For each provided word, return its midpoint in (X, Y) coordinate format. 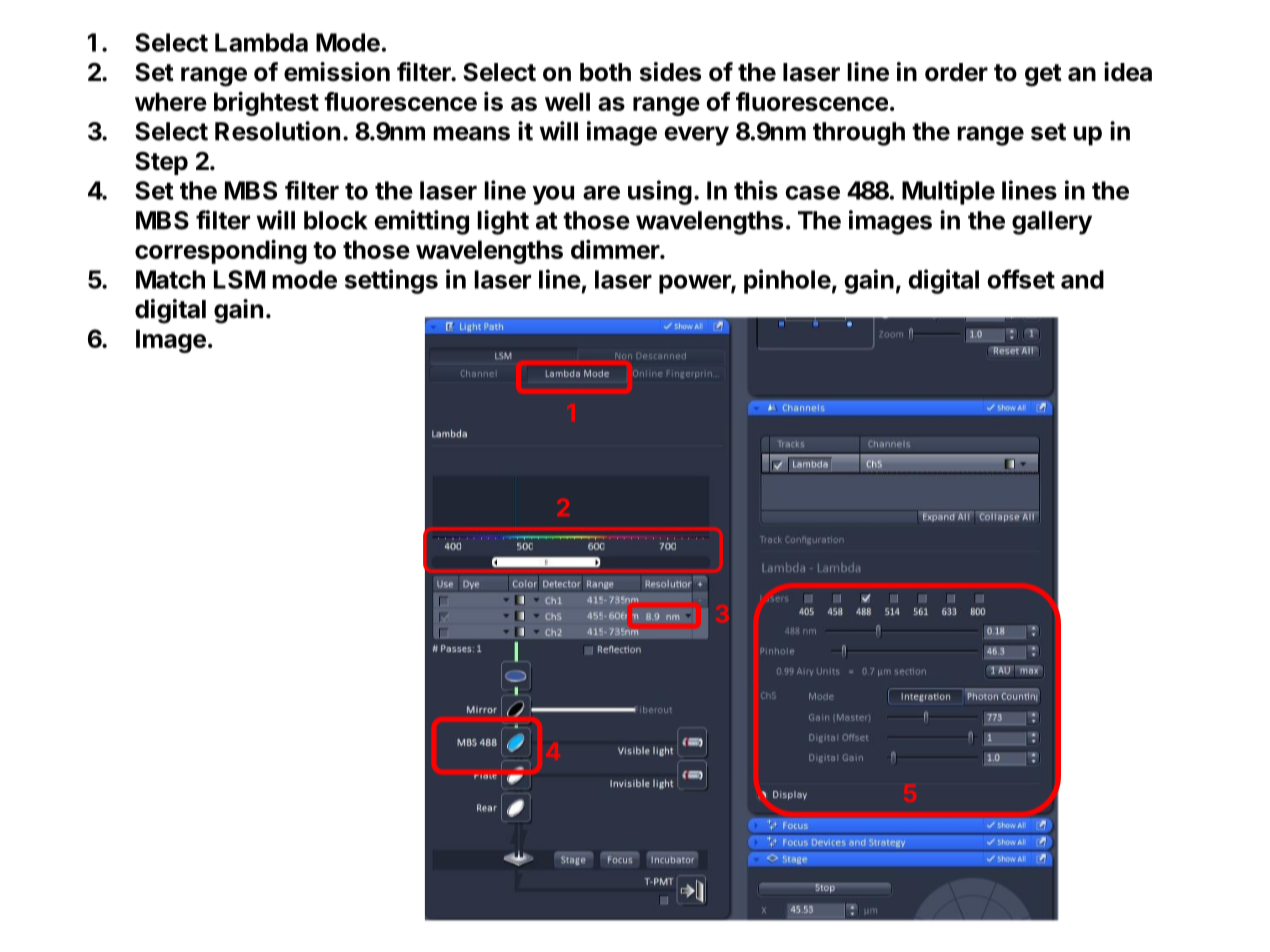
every (696, 136)
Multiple (948, 192)
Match (170, 279)
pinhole (787, 281)
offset (1021, 279)
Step (161, 163)
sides (670, 72)
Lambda (261, 42)
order (956, 72)
